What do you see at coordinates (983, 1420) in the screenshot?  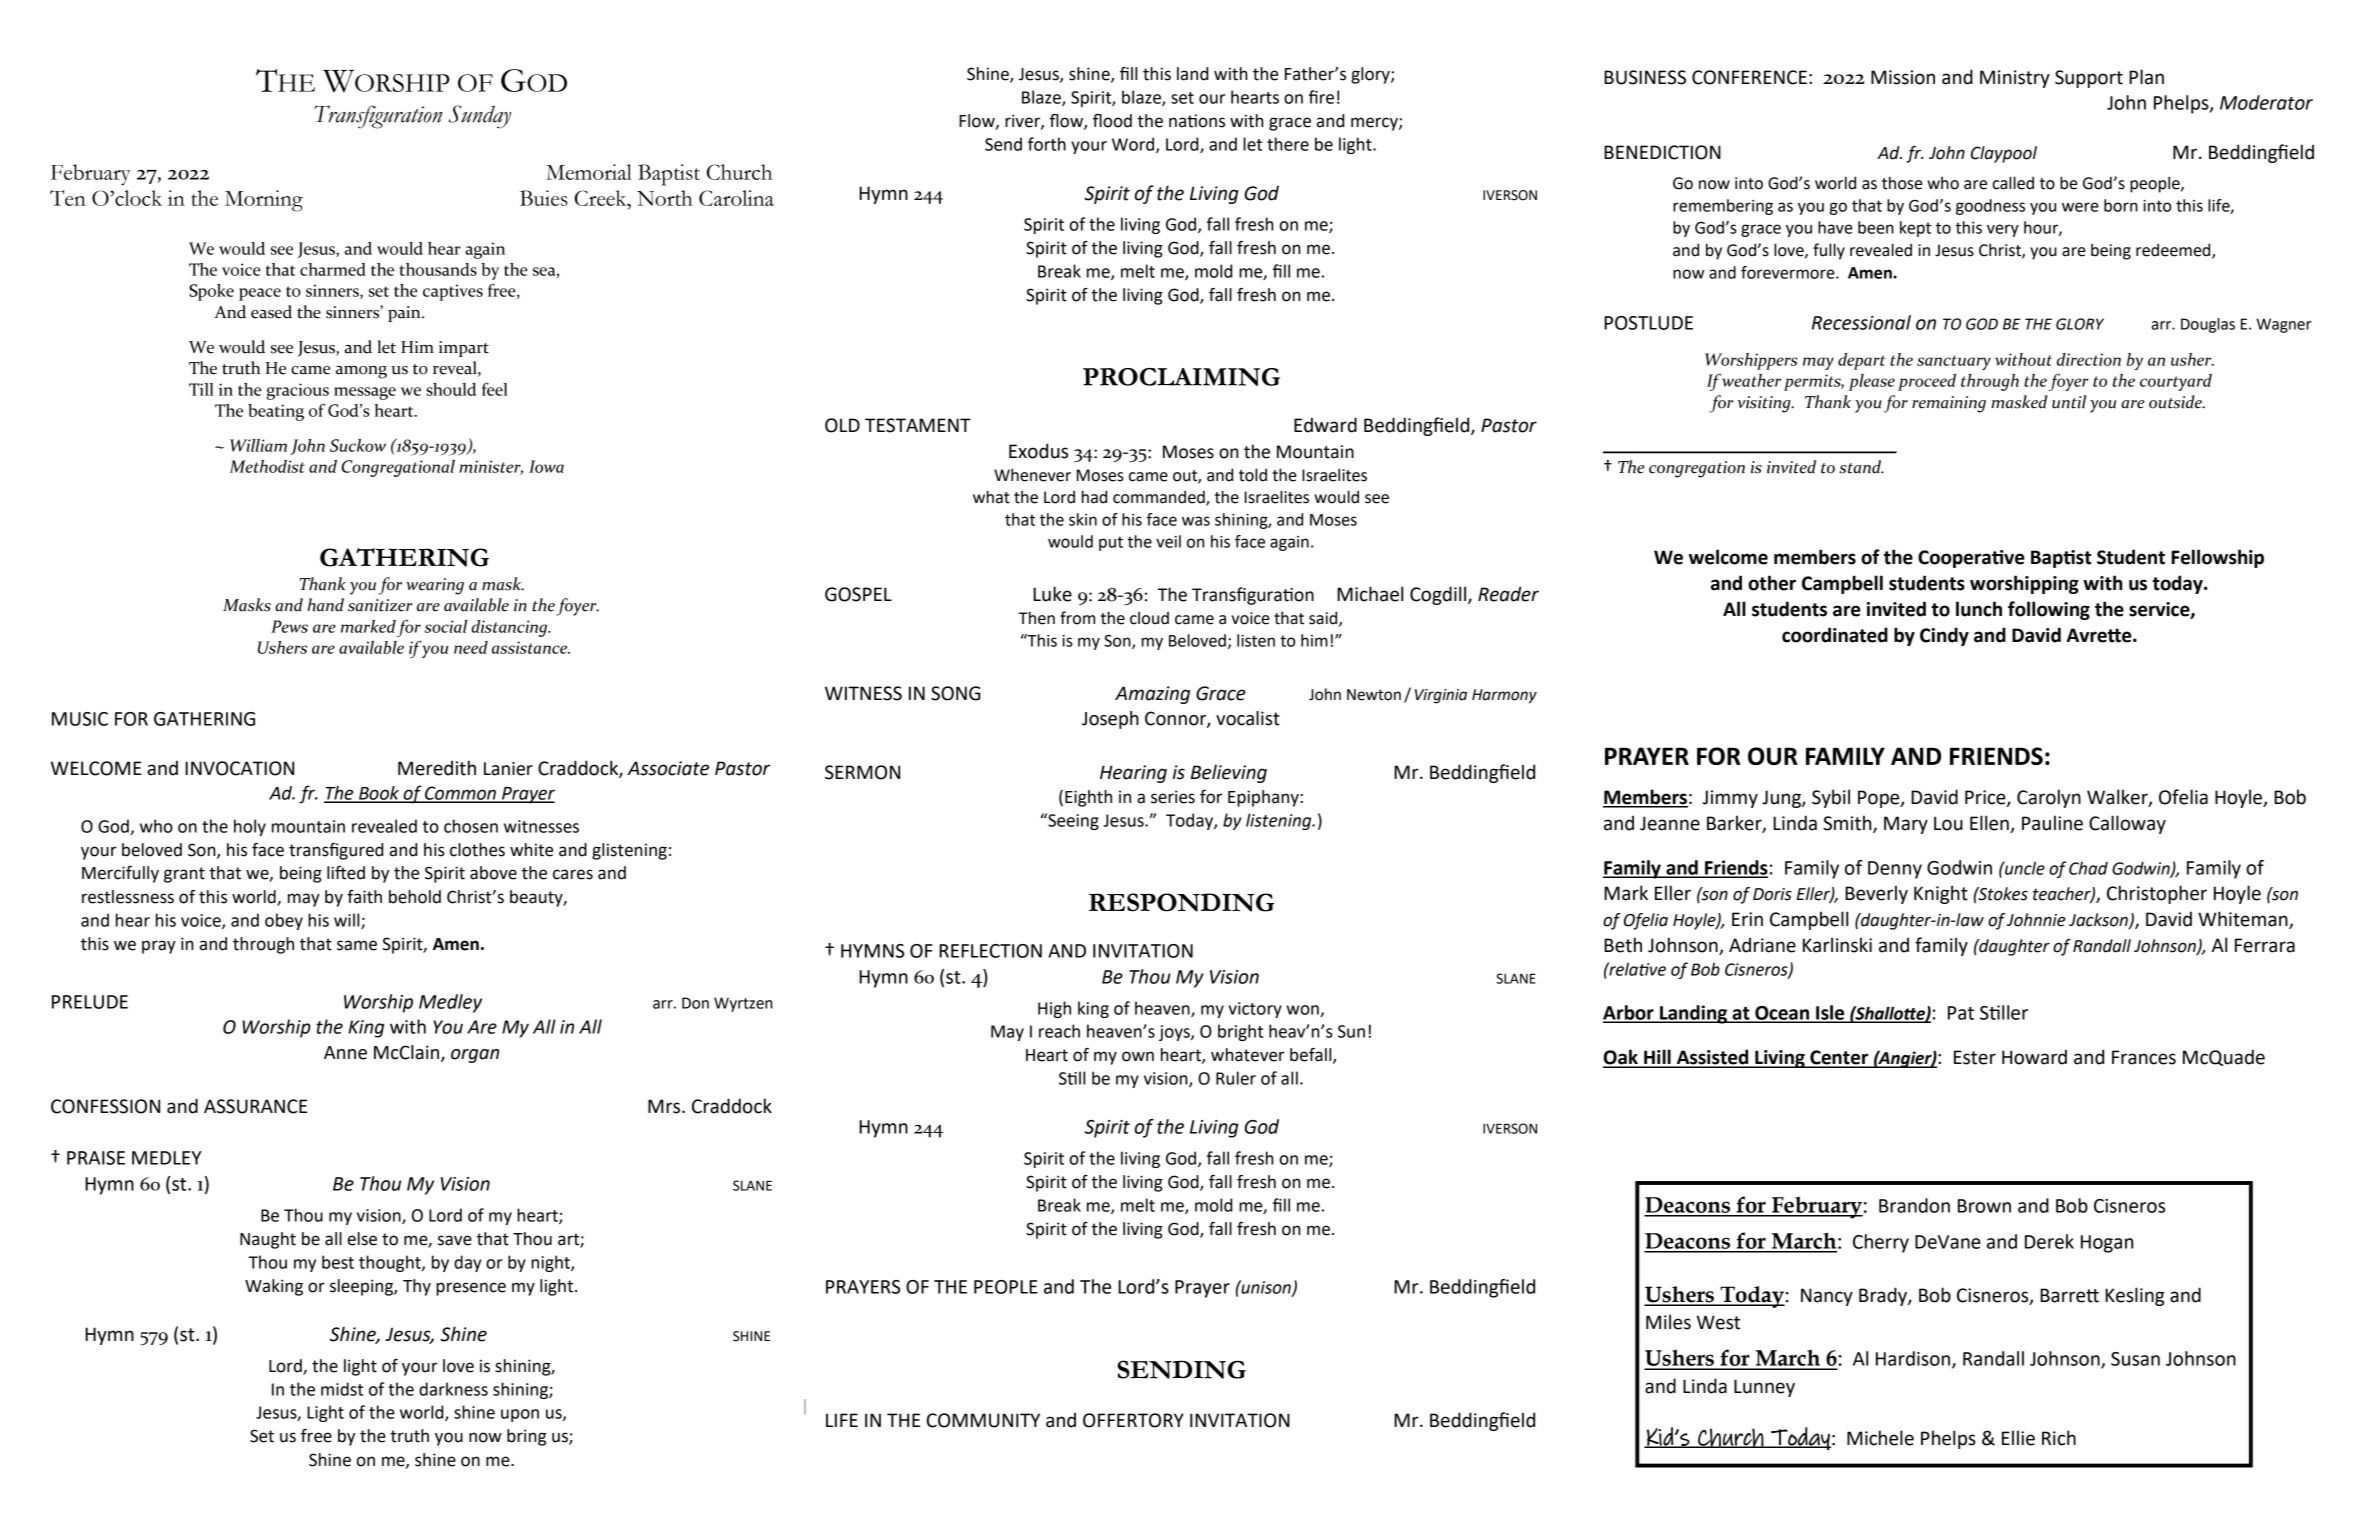 I see `COMMUNITY` at bounding box center [983, 1420].
